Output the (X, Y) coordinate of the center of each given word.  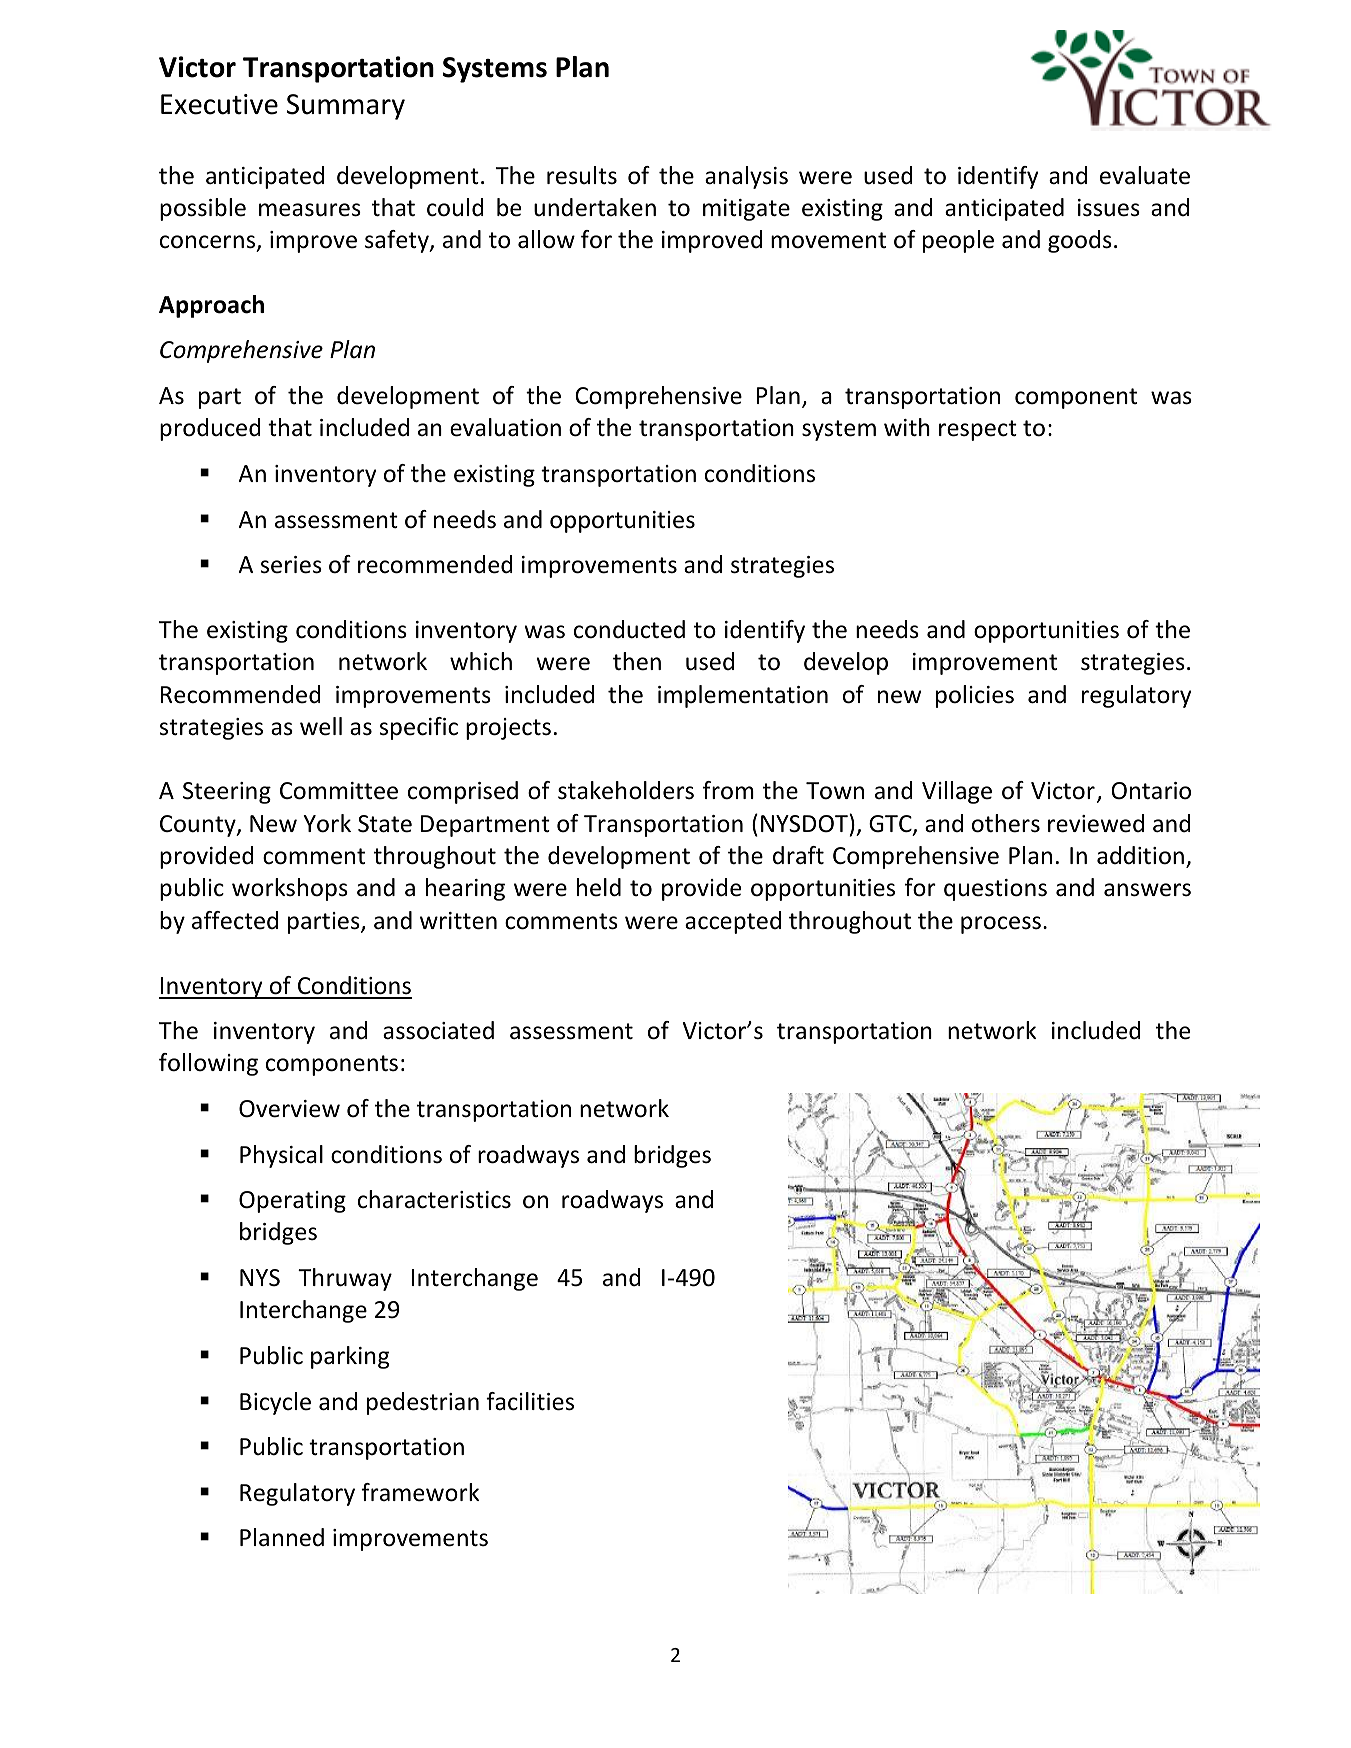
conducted (629, 629)
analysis (746, 177)
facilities (530, 1401)
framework (420, 1492)
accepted (733, 922)
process (1001, 925)
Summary (346, 107)
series (291, 565)
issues (1109, 208)
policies (975, 696)
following (208, 1064)
